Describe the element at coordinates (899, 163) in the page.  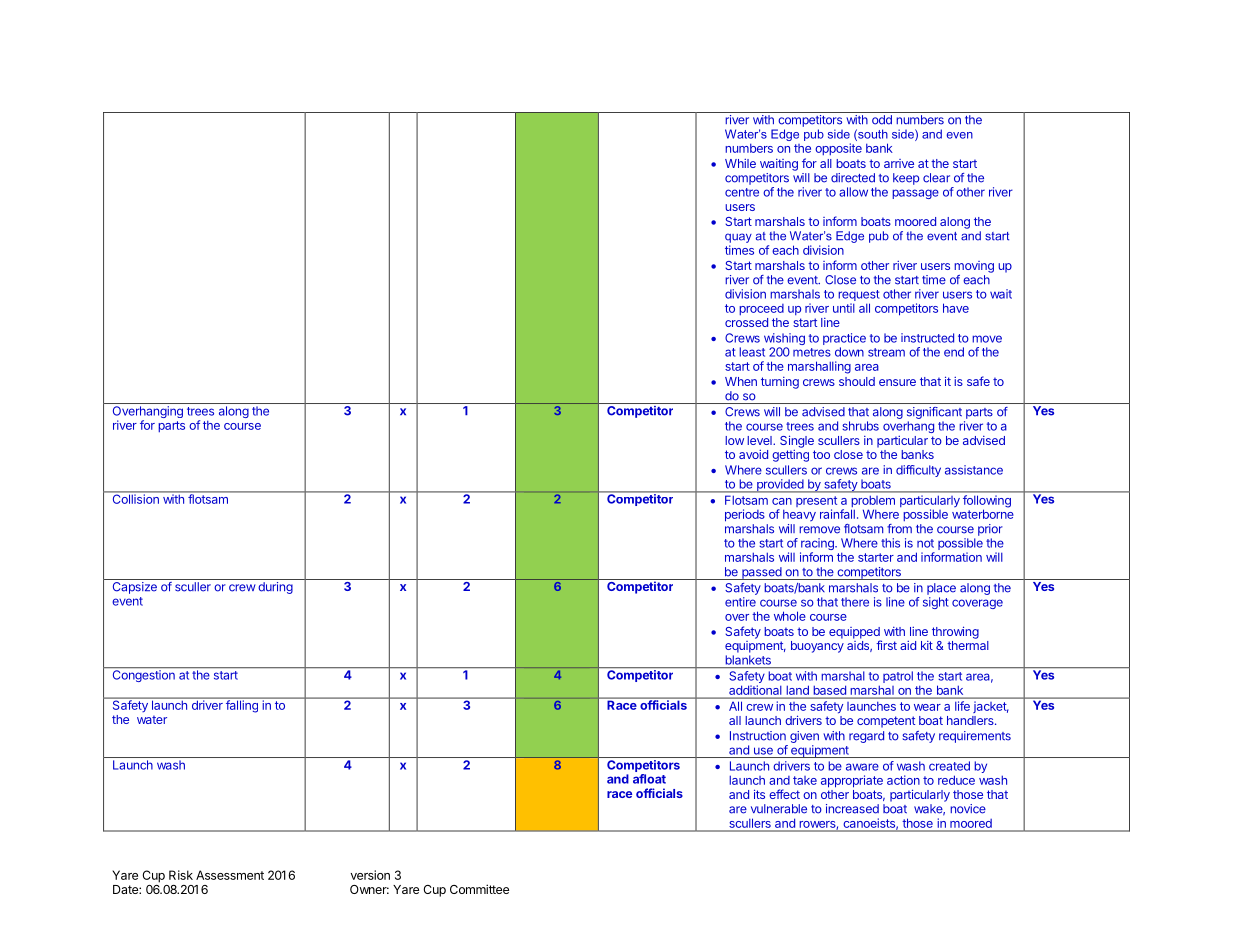
I see `arrive` at that location.
